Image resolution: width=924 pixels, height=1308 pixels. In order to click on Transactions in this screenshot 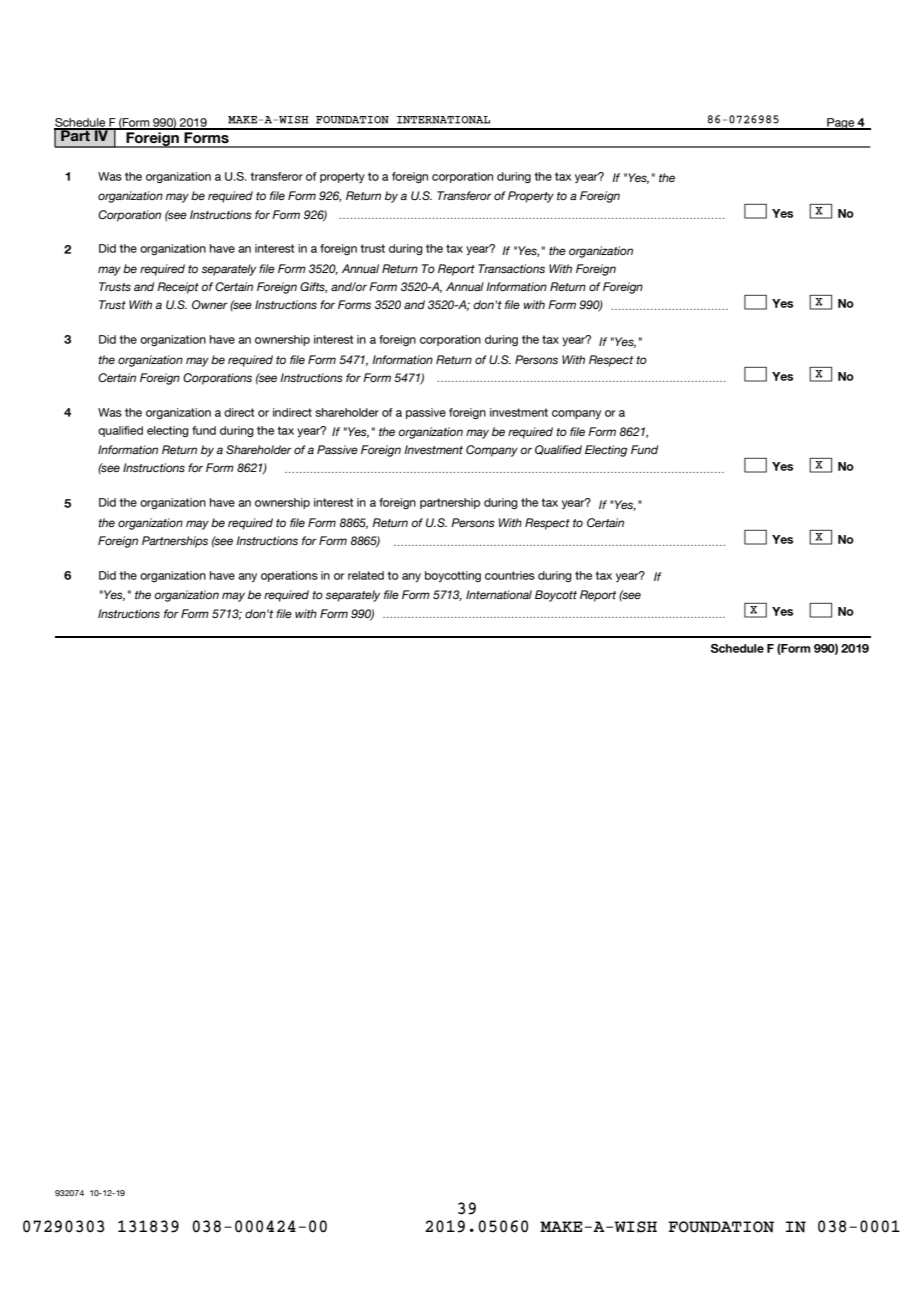, I will do `click(511, 268)`.
